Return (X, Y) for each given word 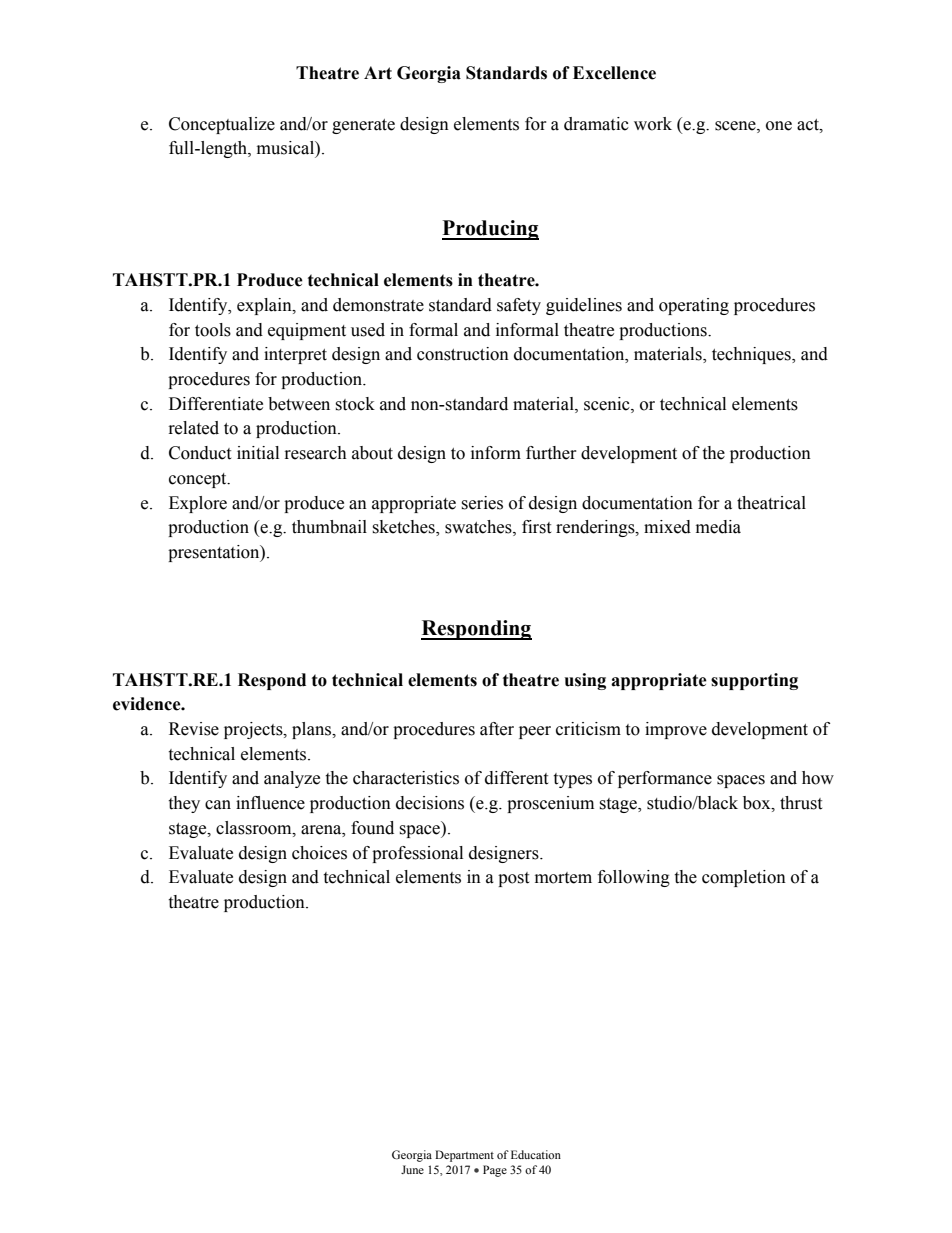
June (412, 1169)
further (551, 453)
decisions (430, 803)
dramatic (596, 124)
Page (495, 1171)
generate (363, 126)
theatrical (771, 503)
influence (270, 803)
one (779, 126)
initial (258, 453)
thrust (801, 803)
